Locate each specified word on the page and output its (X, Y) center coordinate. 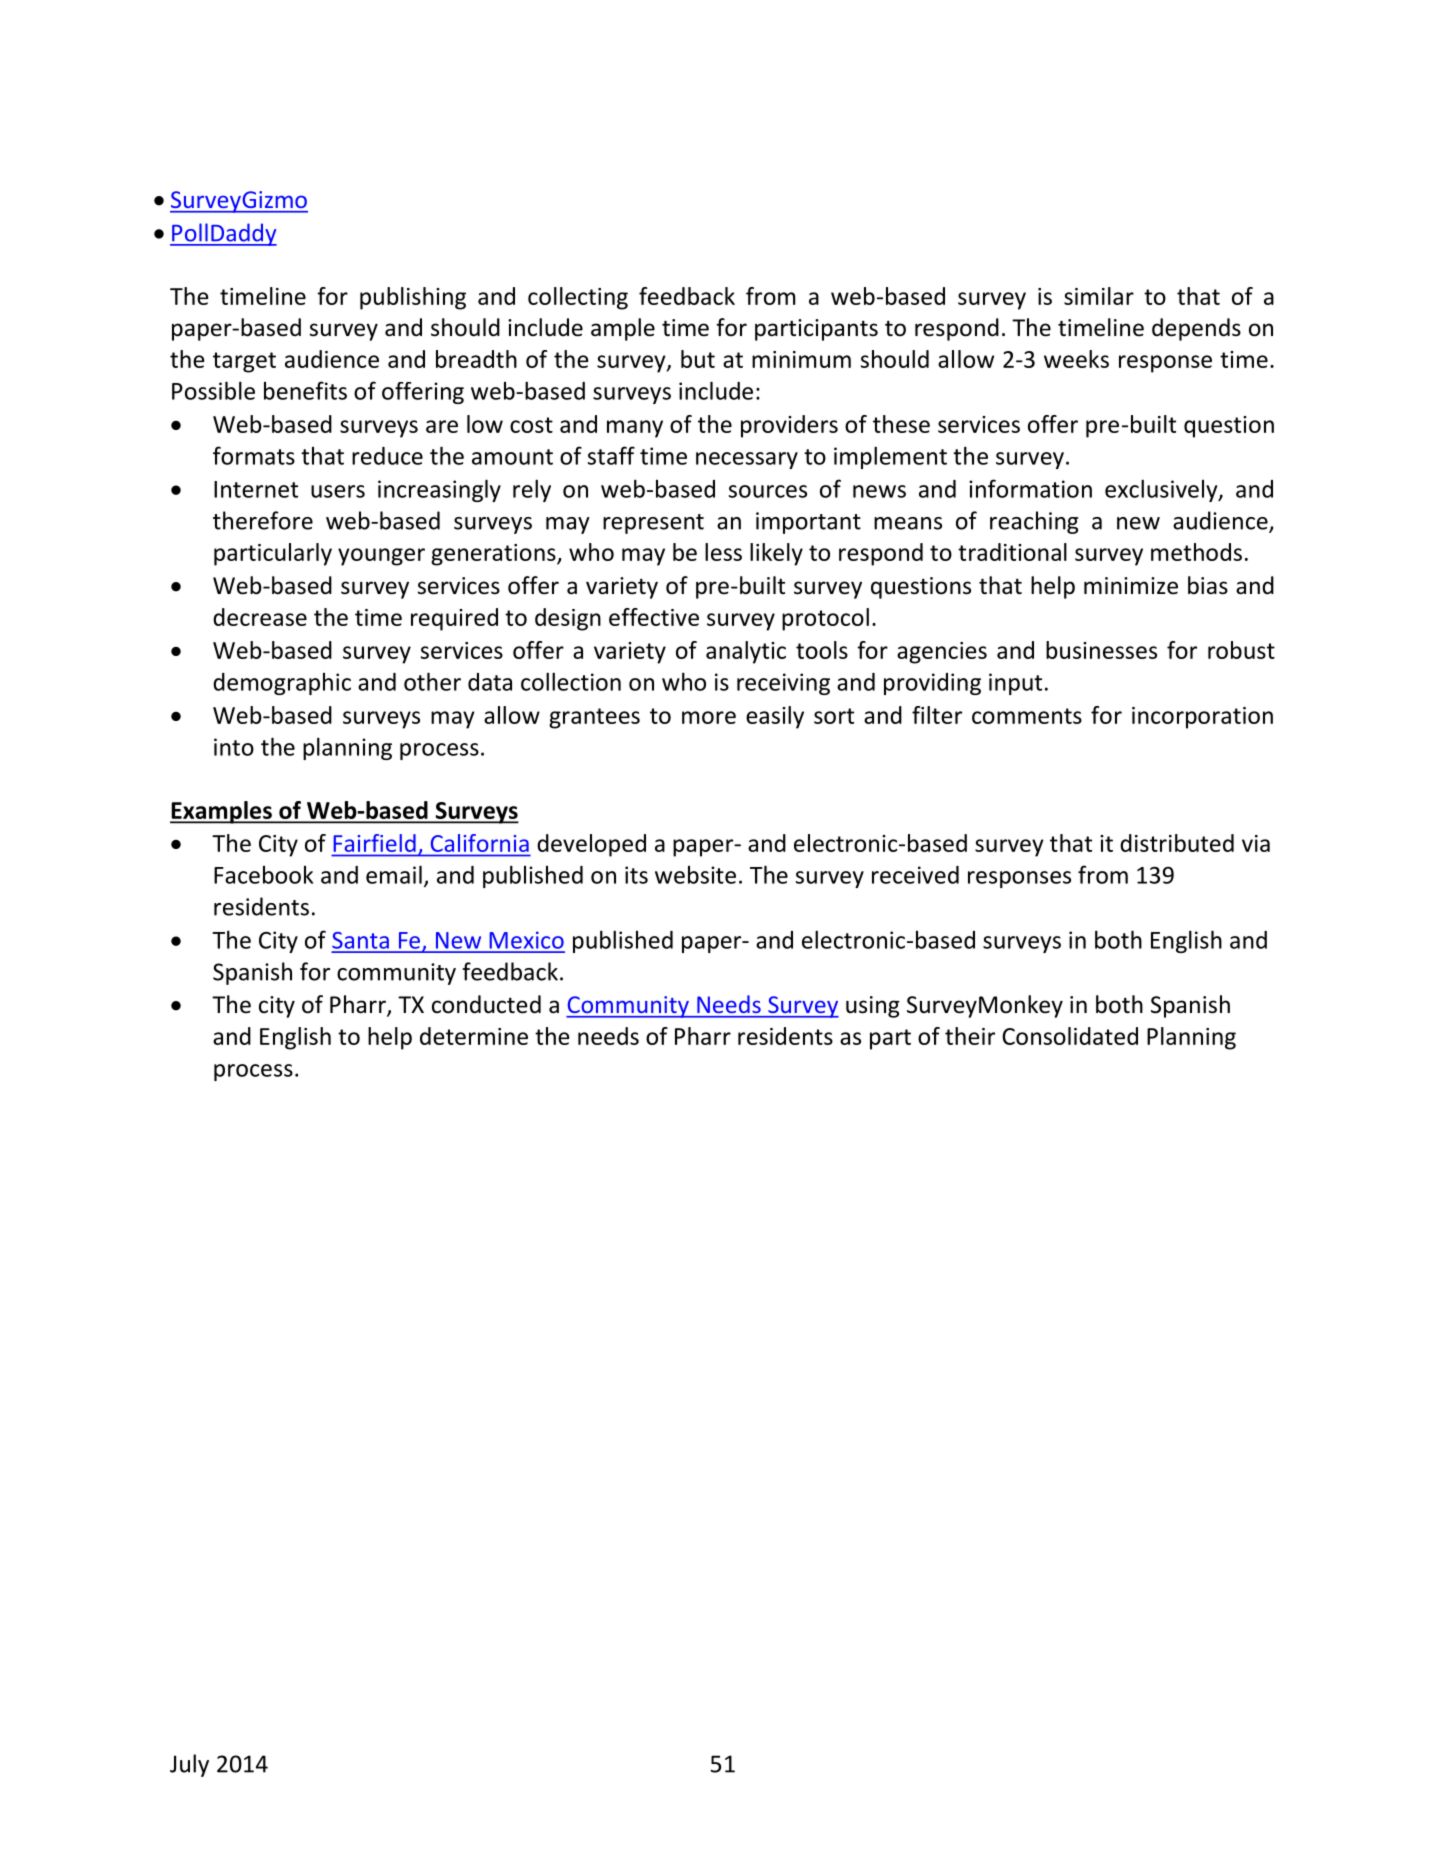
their (970, 1036)
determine (474, 1036)
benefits (305, 390)
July (189, 1765)
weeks (1076, 359)
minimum (801, 359)
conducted (486, 1004)
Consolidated (1070, 1036)
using (873, 1007)
